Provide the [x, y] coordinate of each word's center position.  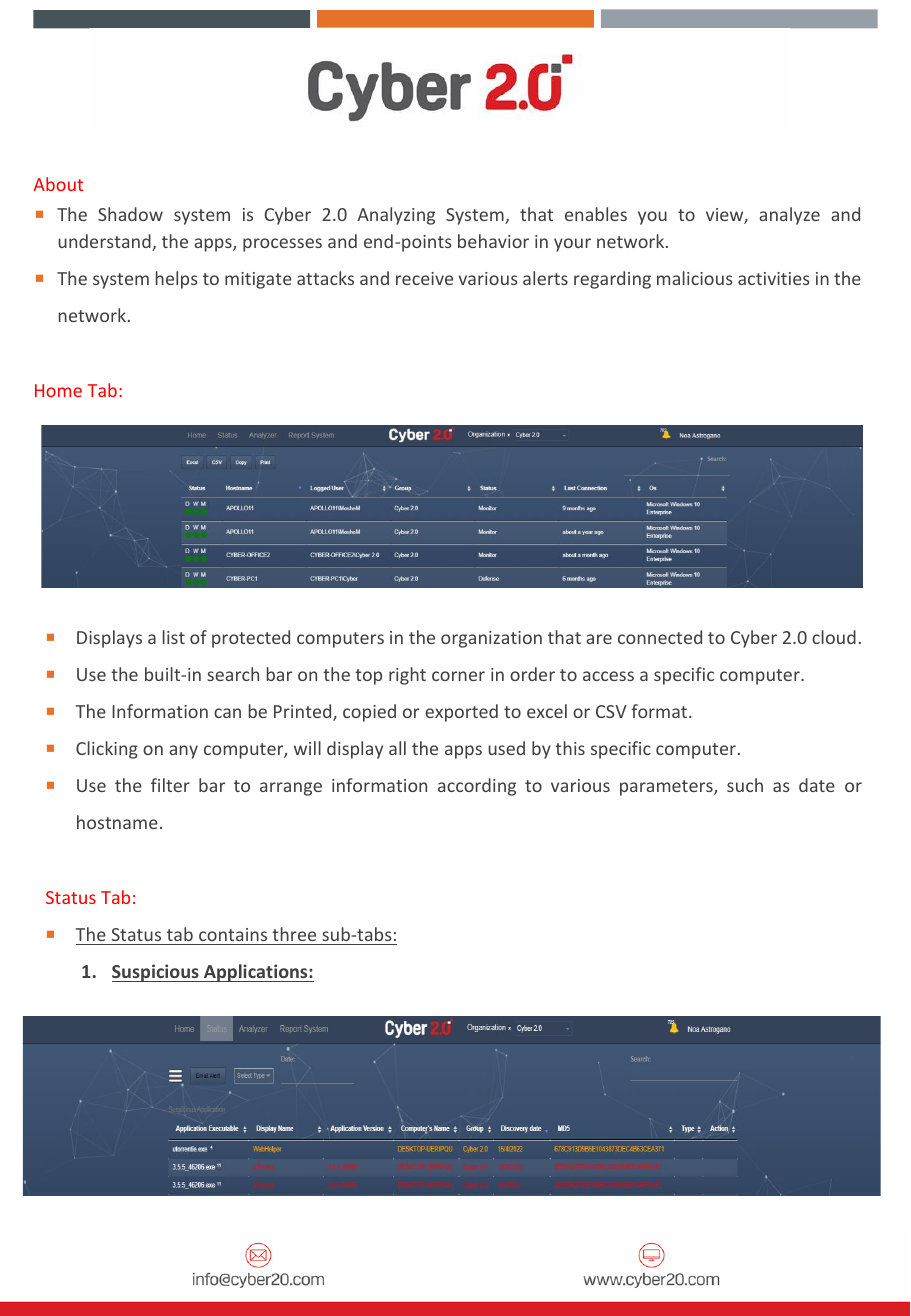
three [294, 934]
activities [774, 278]
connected [660, 637]
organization [491, 639]
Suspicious [156, 973]
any [183, 752]
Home [58, 390]
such [745, 785]
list [174, 637]
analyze [789, 216]
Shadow [130, 214]
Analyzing [396, 216]
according [477, 787]
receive [424, 278]
